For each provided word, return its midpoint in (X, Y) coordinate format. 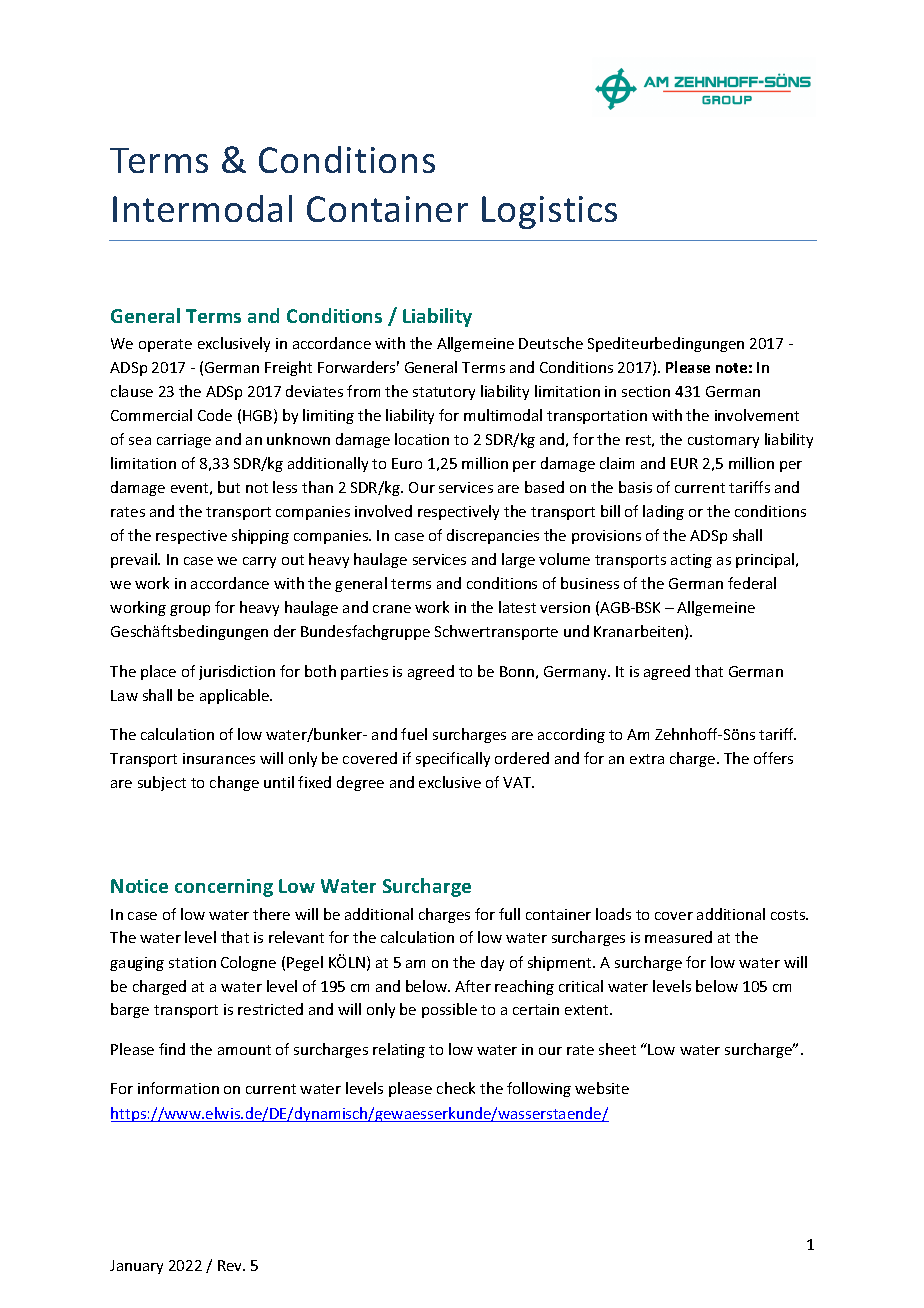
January (136, 1267)
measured (678, 937)
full (509, 914)
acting (691, 561)
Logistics (549, 212)
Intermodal (202, 208)
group (190, 610)
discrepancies (493, 536)
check (456, 1088)
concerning (224, 888)
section (646, 391)
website (602, 1088)
